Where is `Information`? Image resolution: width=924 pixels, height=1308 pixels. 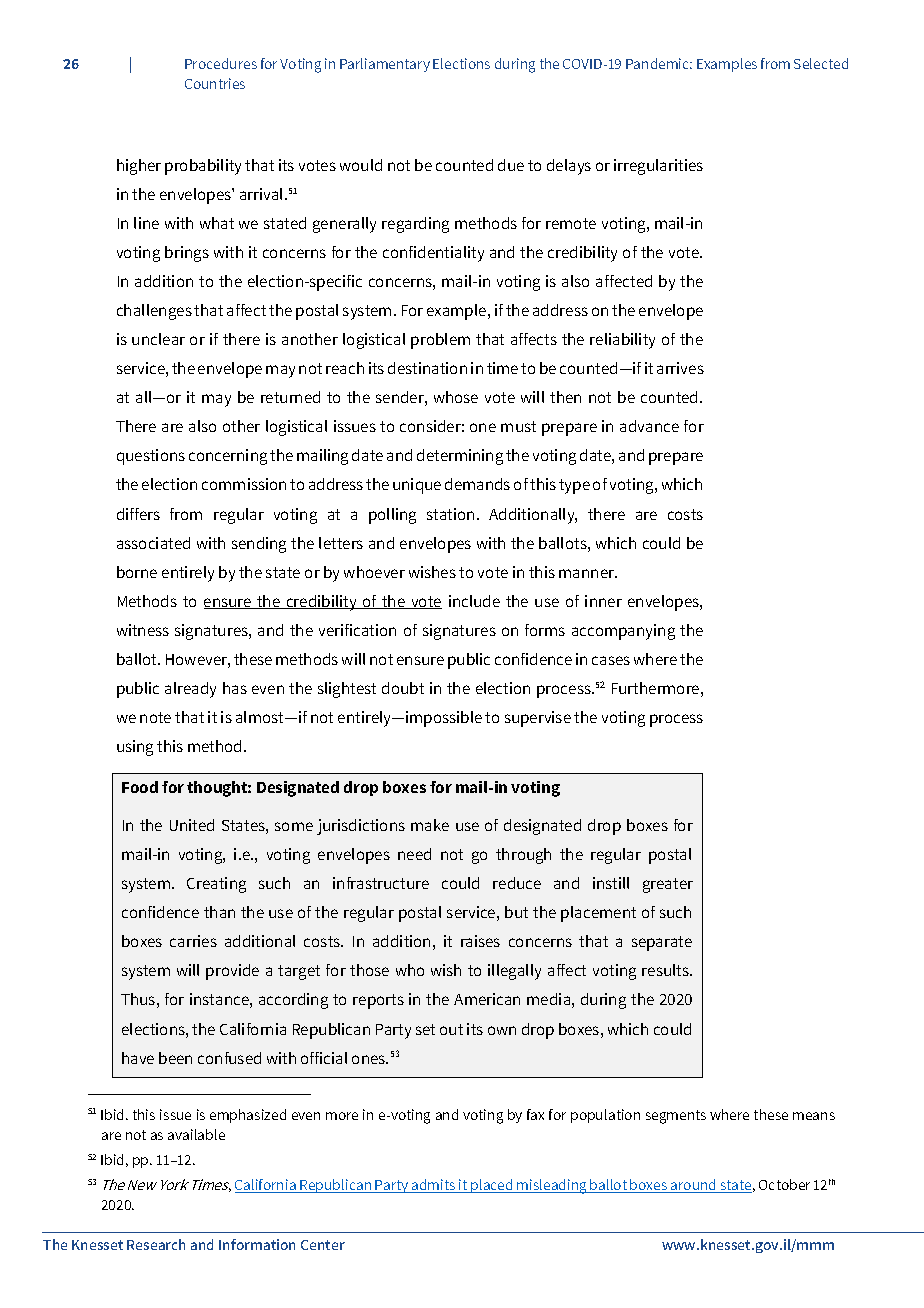 Information is located at coordinates (257, 1244).
